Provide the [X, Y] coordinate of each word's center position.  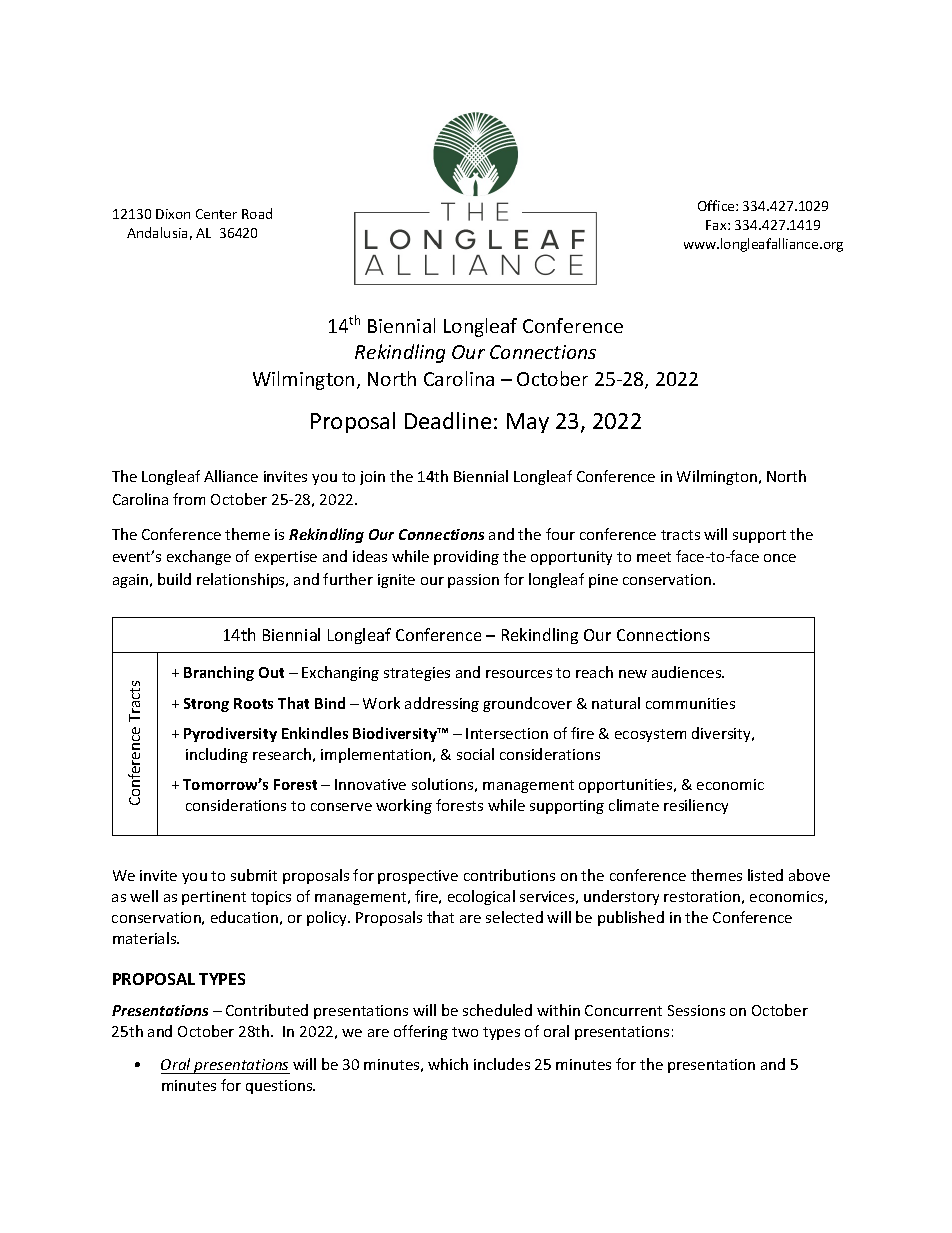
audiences [688, 672]
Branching [219, 673]
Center [216, 214]
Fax [717, 225]
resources [519, 674]
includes [502, 1064]
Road [257, 213]
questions [280, 1087]
